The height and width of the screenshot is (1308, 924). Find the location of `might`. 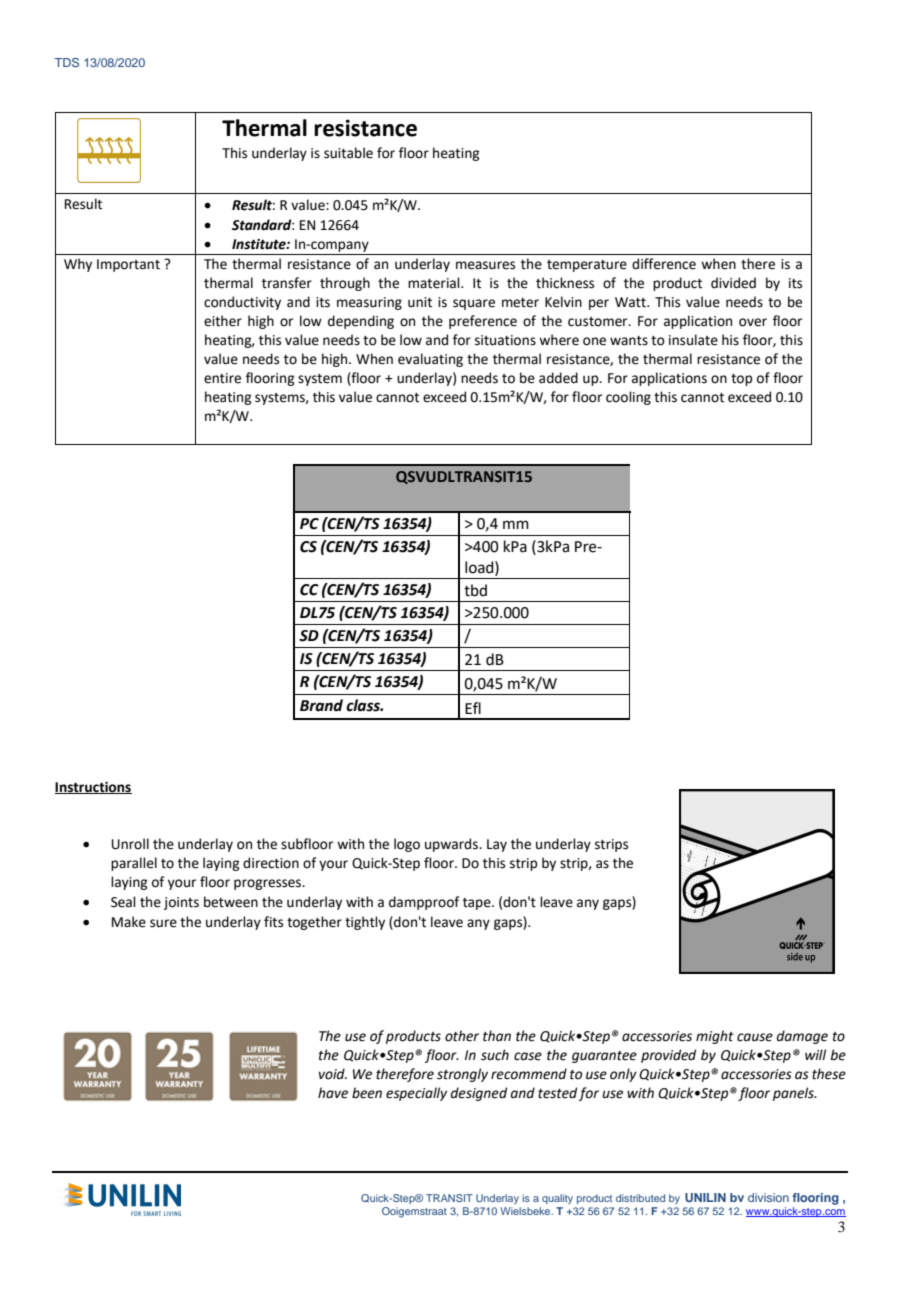

might is located at coordinates (715, 1037).
